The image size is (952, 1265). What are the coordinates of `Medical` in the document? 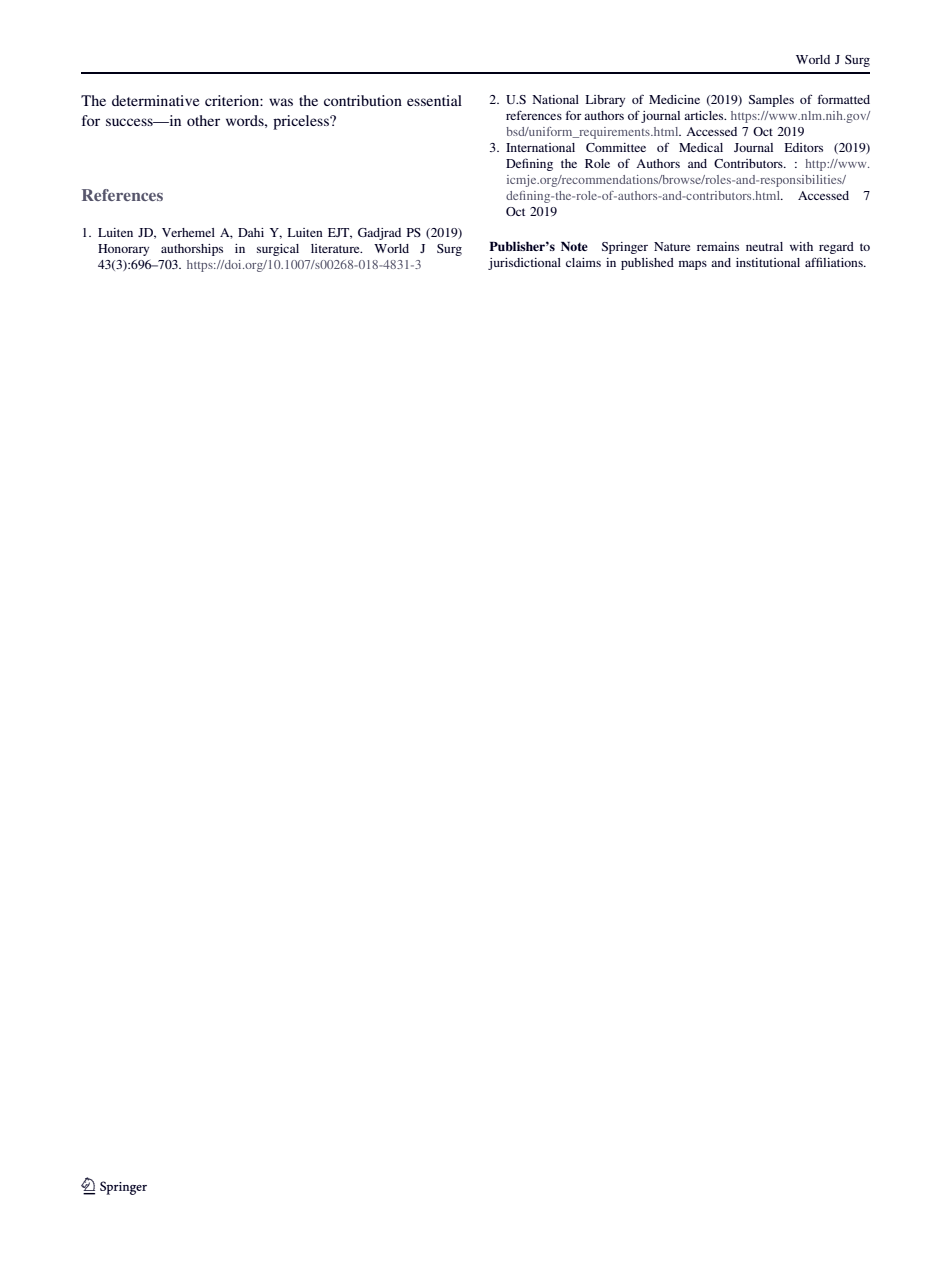 It's located at (701, 147).
